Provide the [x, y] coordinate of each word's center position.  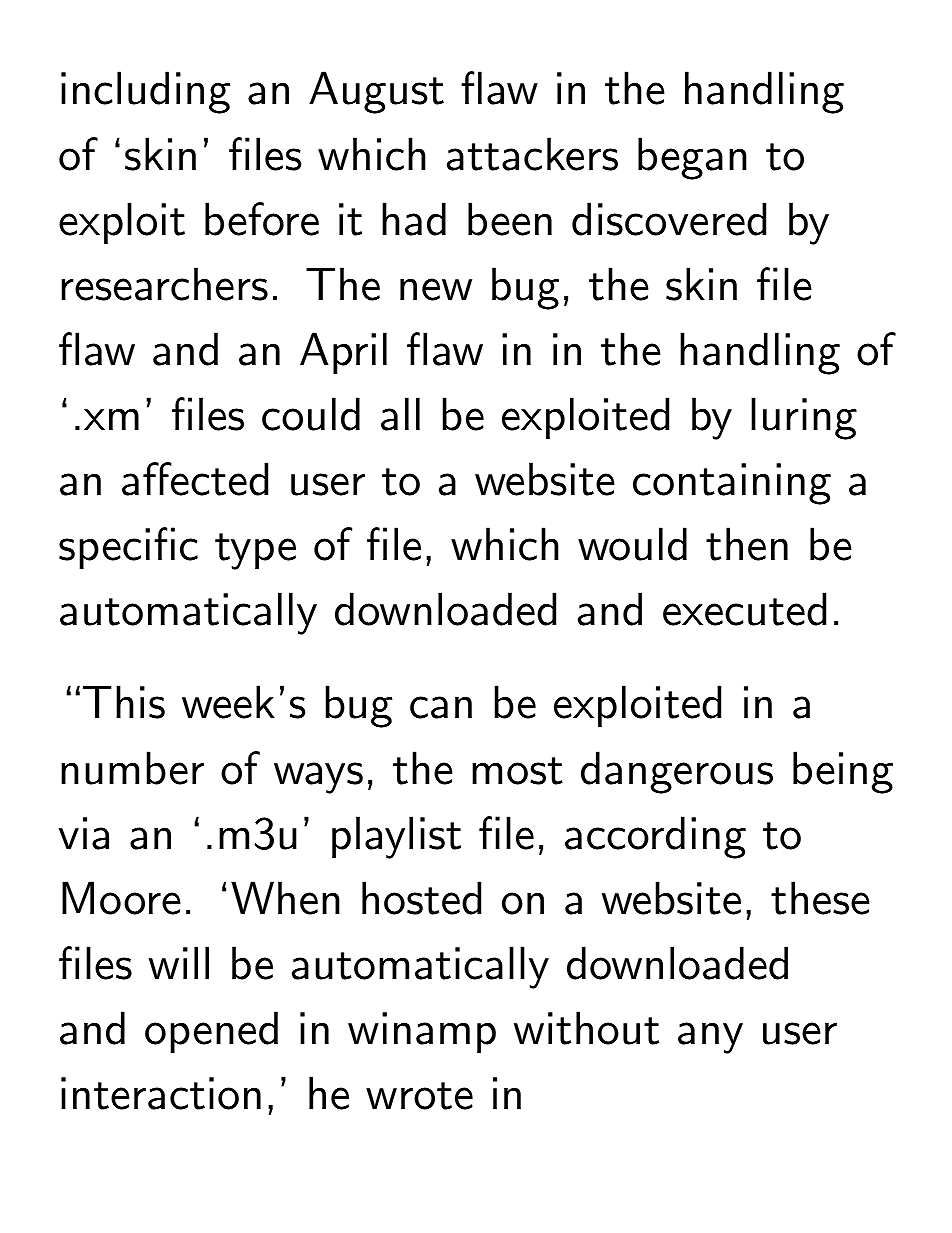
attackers [532, 154]
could [311, 414]
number [132, 768]
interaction [161, 1093]
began [692, 158]
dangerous [677, 772]
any [710, 1038]
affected [195, 479]
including [145, 92]
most [517, 771]
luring [804, 418]
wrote [419, 1096]
